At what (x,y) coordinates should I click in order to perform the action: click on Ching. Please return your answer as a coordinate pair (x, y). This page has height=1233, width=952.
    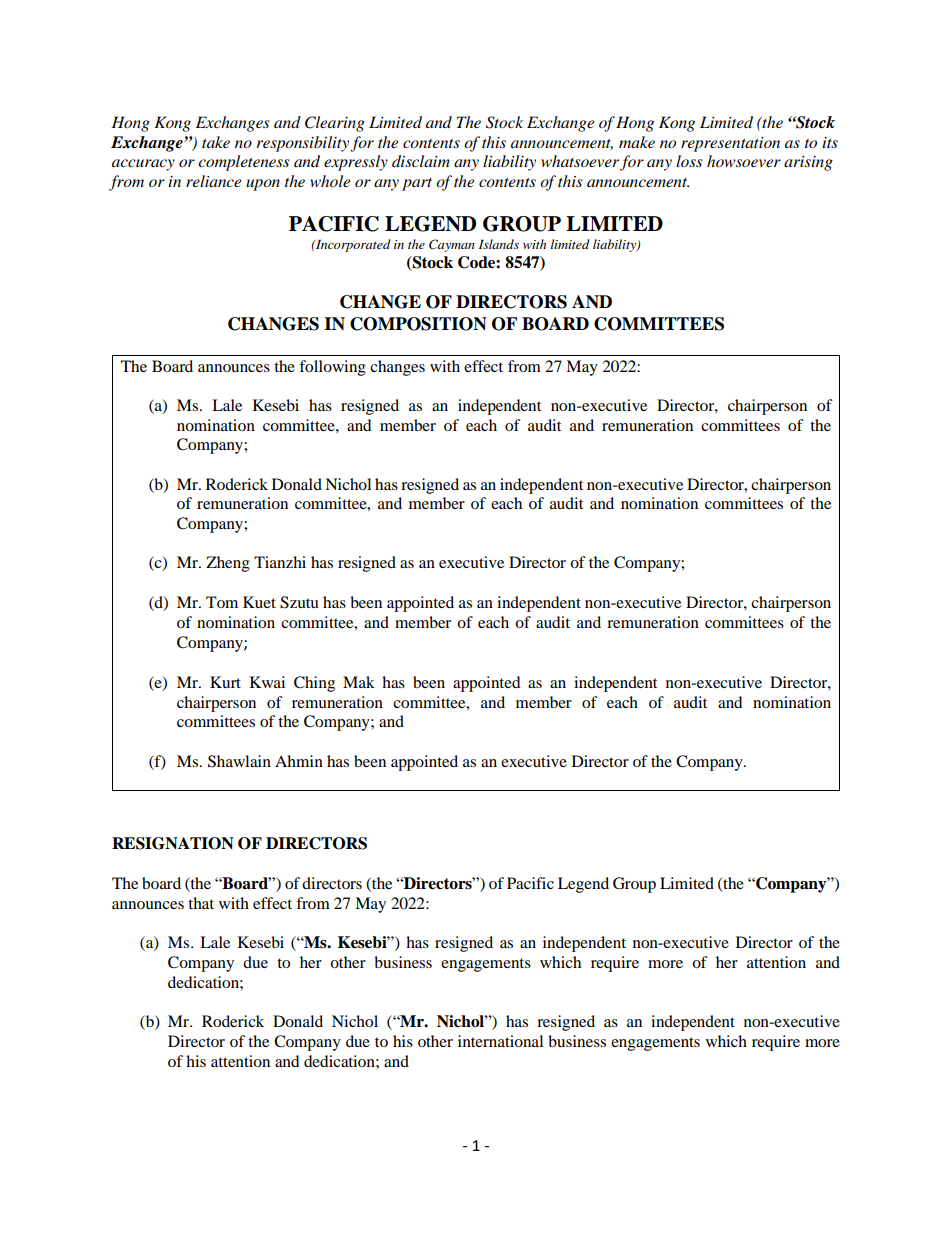
    Looking at the image, I should click on (314, 684).
